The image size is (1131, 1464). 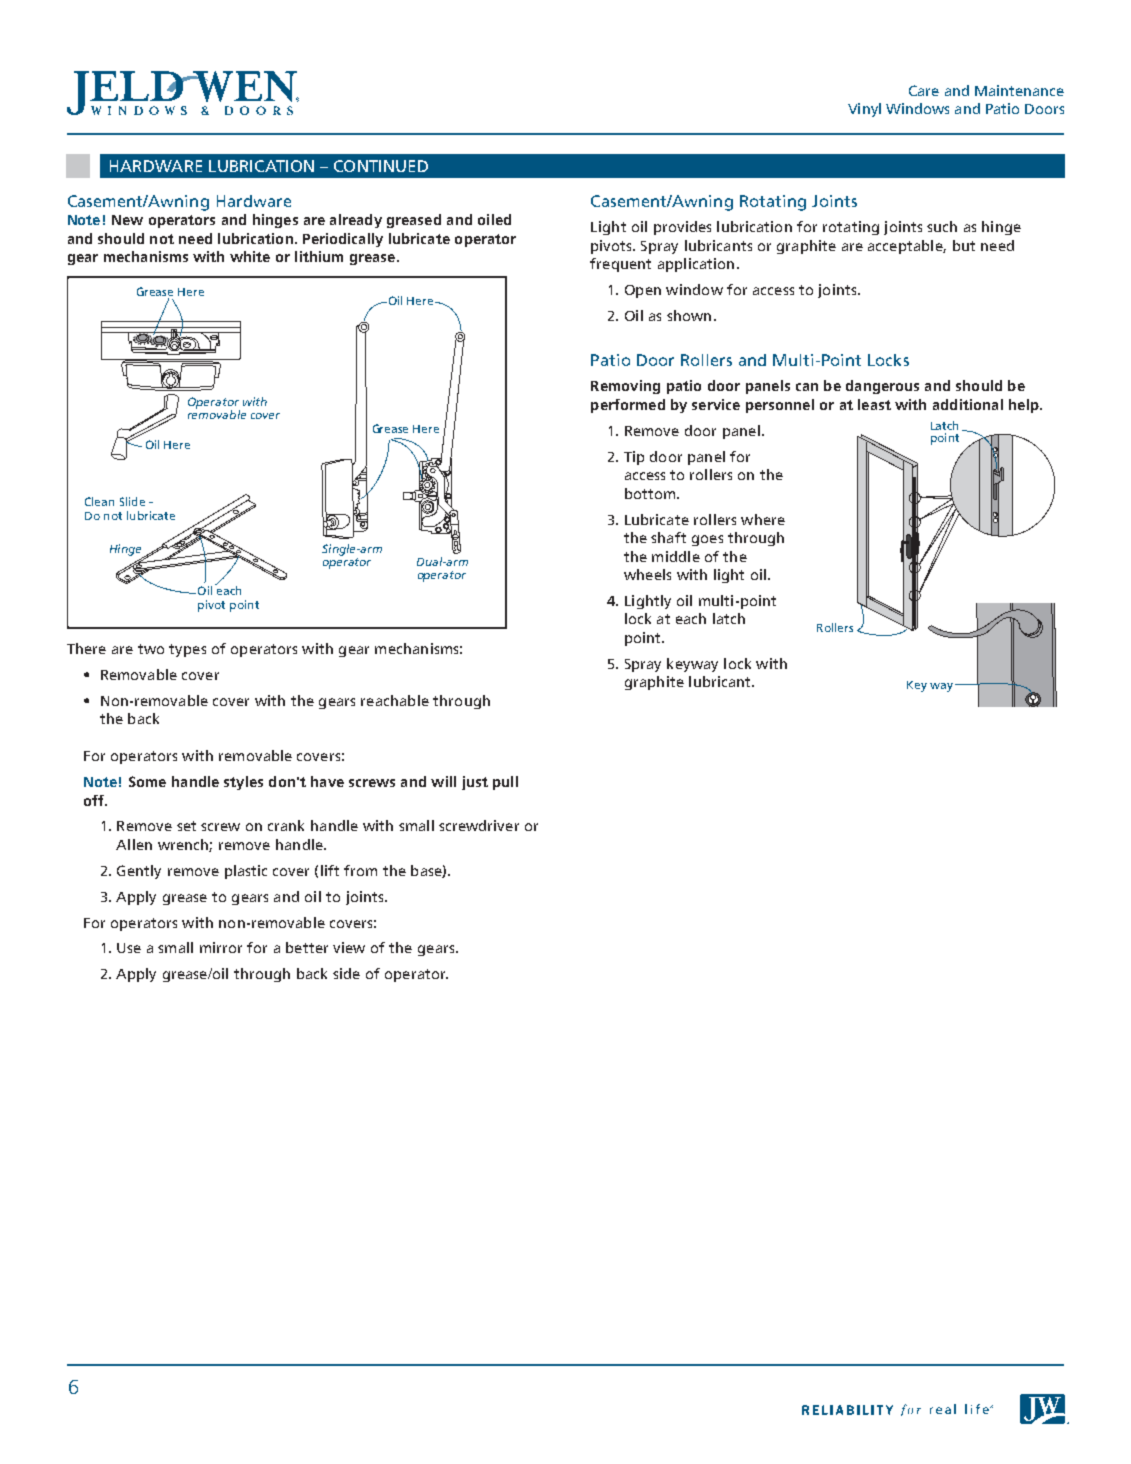 I want to click on shaft, so click(x=668, y=537).
